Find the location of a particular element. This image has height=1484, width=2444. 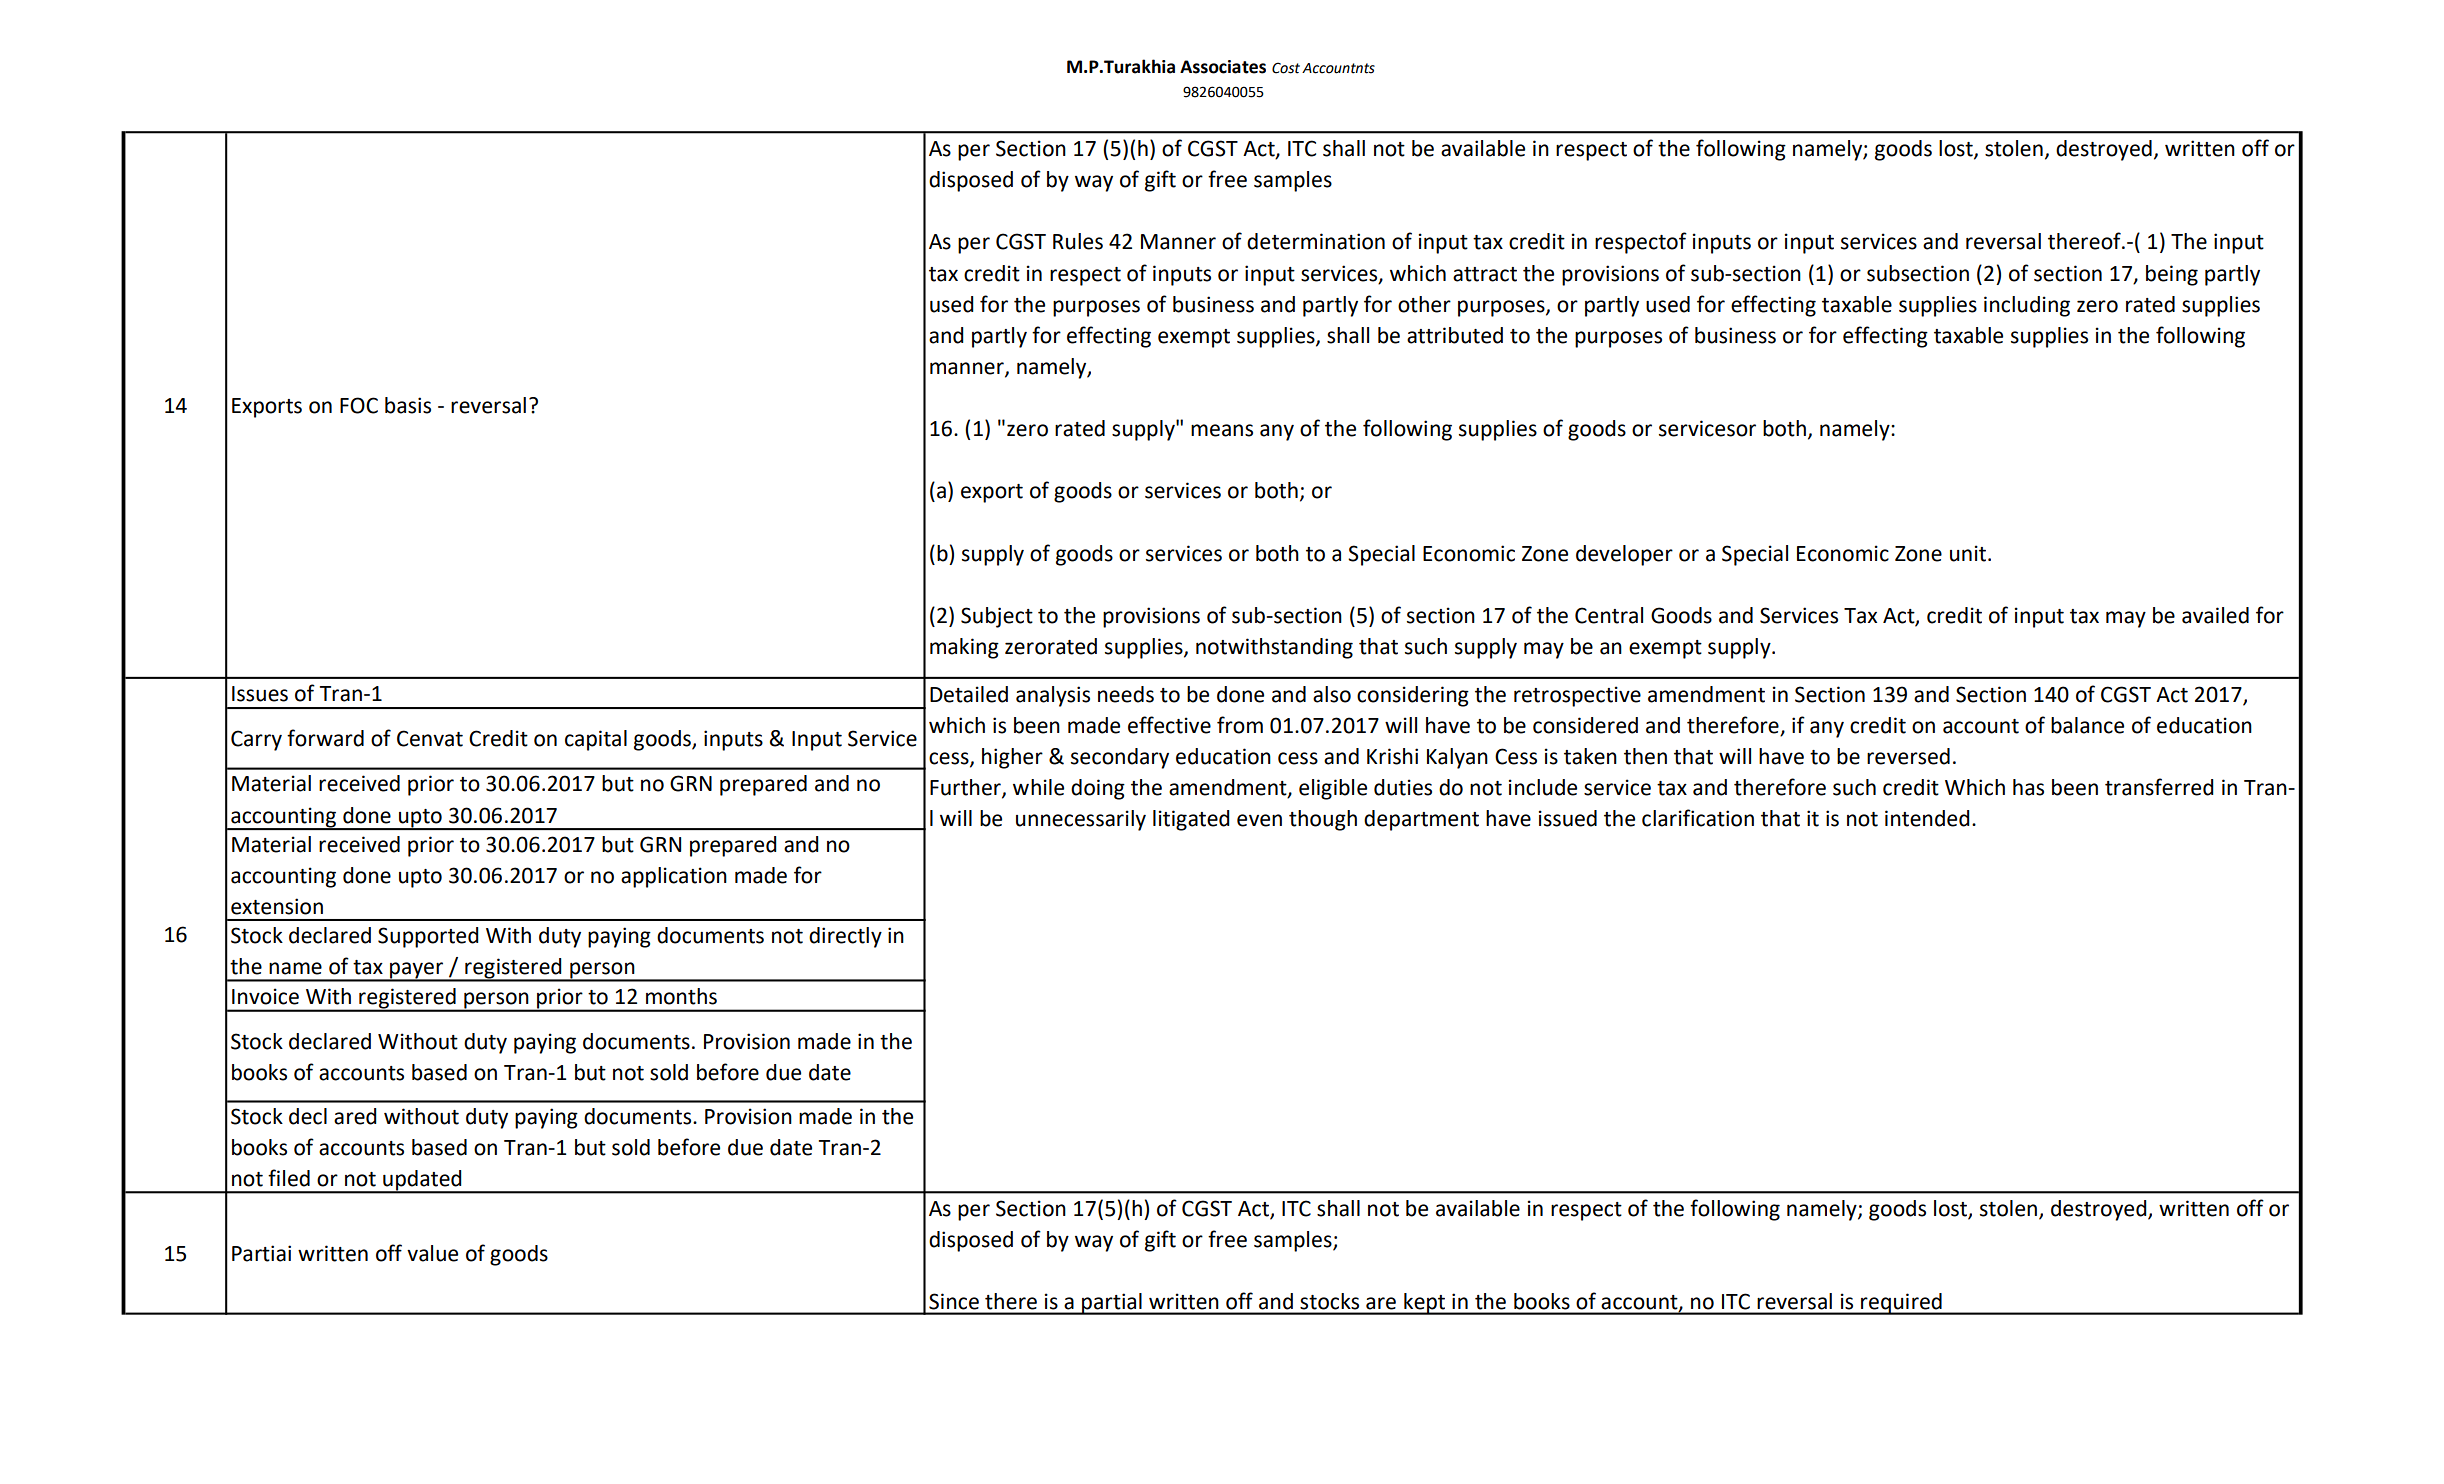

being is located at coordinates (2172, 275).
